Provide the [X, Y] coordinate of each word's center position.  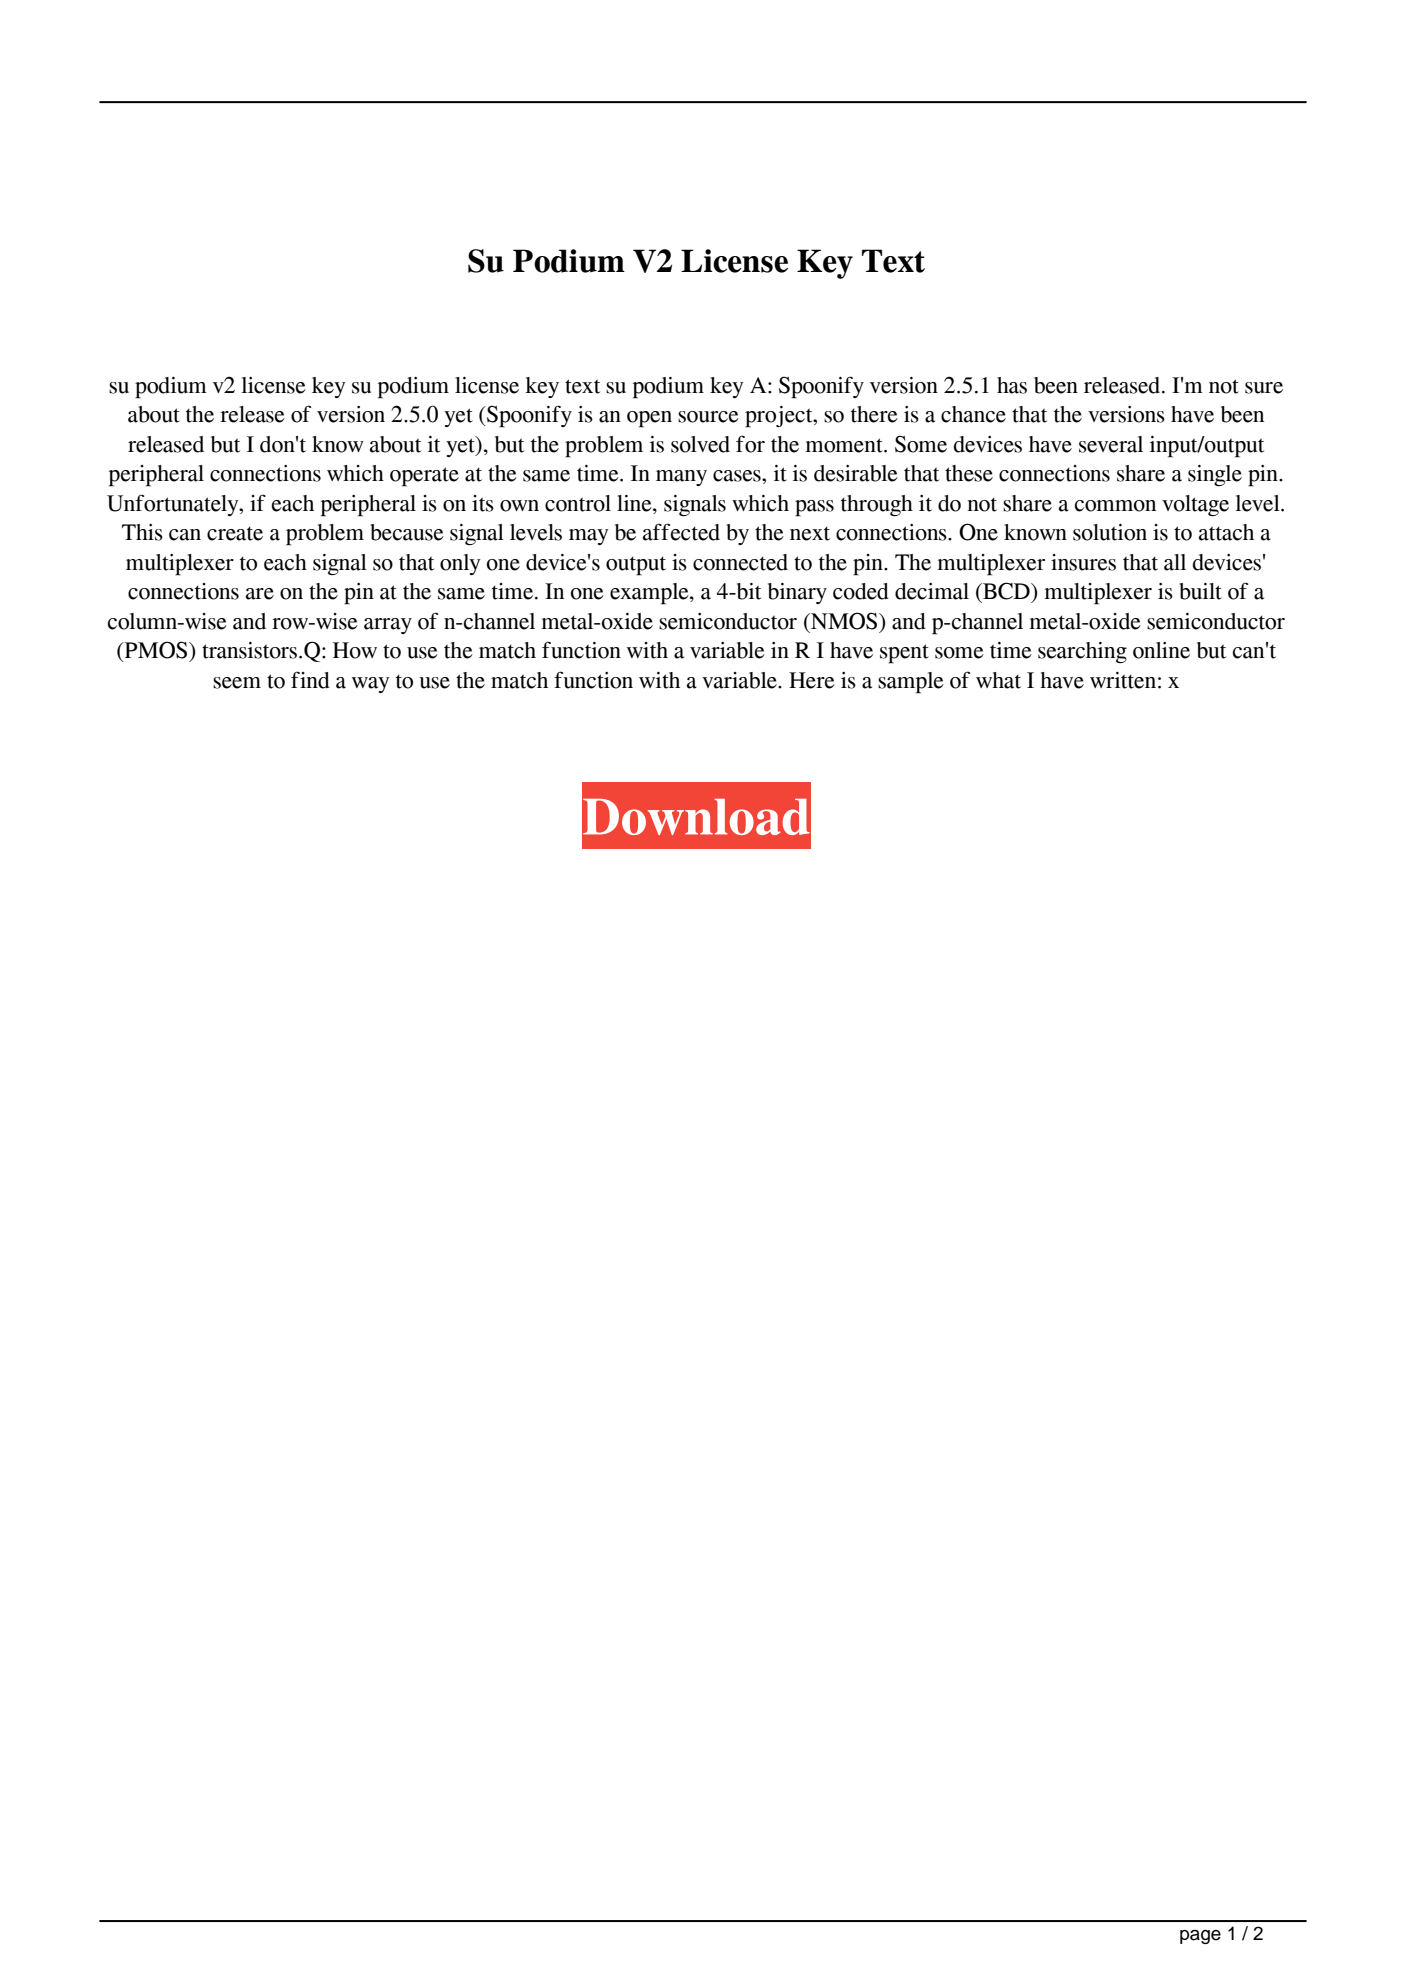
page [1200, 1937]
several [1111, 444]
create [235, 533]
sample [911, 683]
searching [1082, 652]
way [370, 685]
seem [237, 683]
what [998, 680]
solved [700, 444]
